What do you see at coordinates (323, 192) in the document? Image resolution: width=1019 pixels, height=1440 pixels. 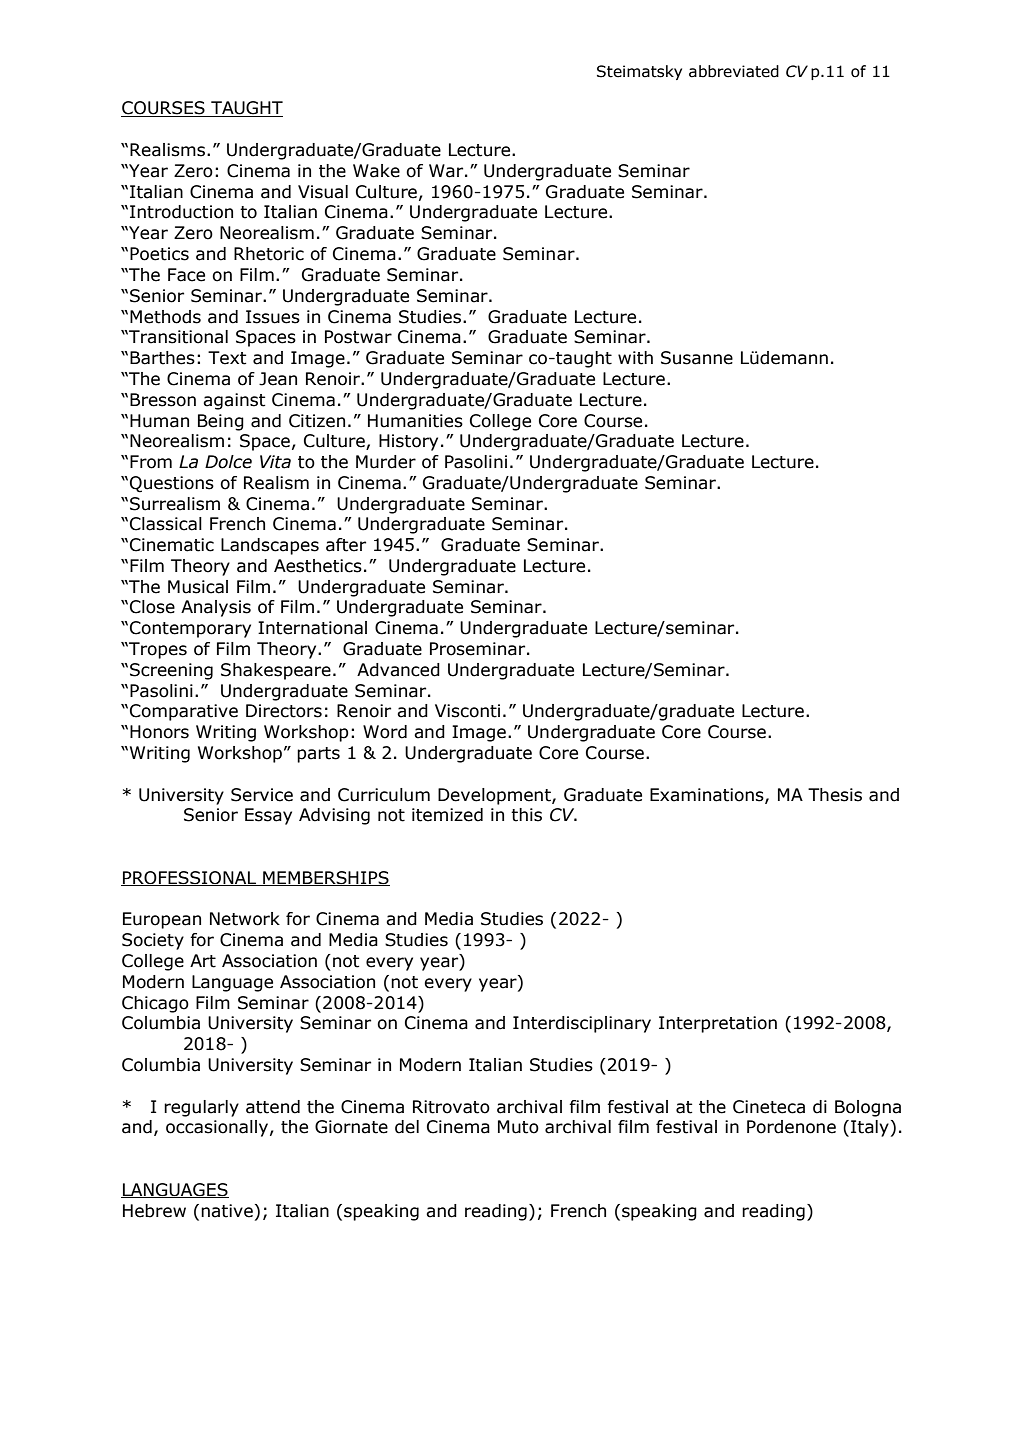 I see `Visual` at bounding box center [323, 192].
